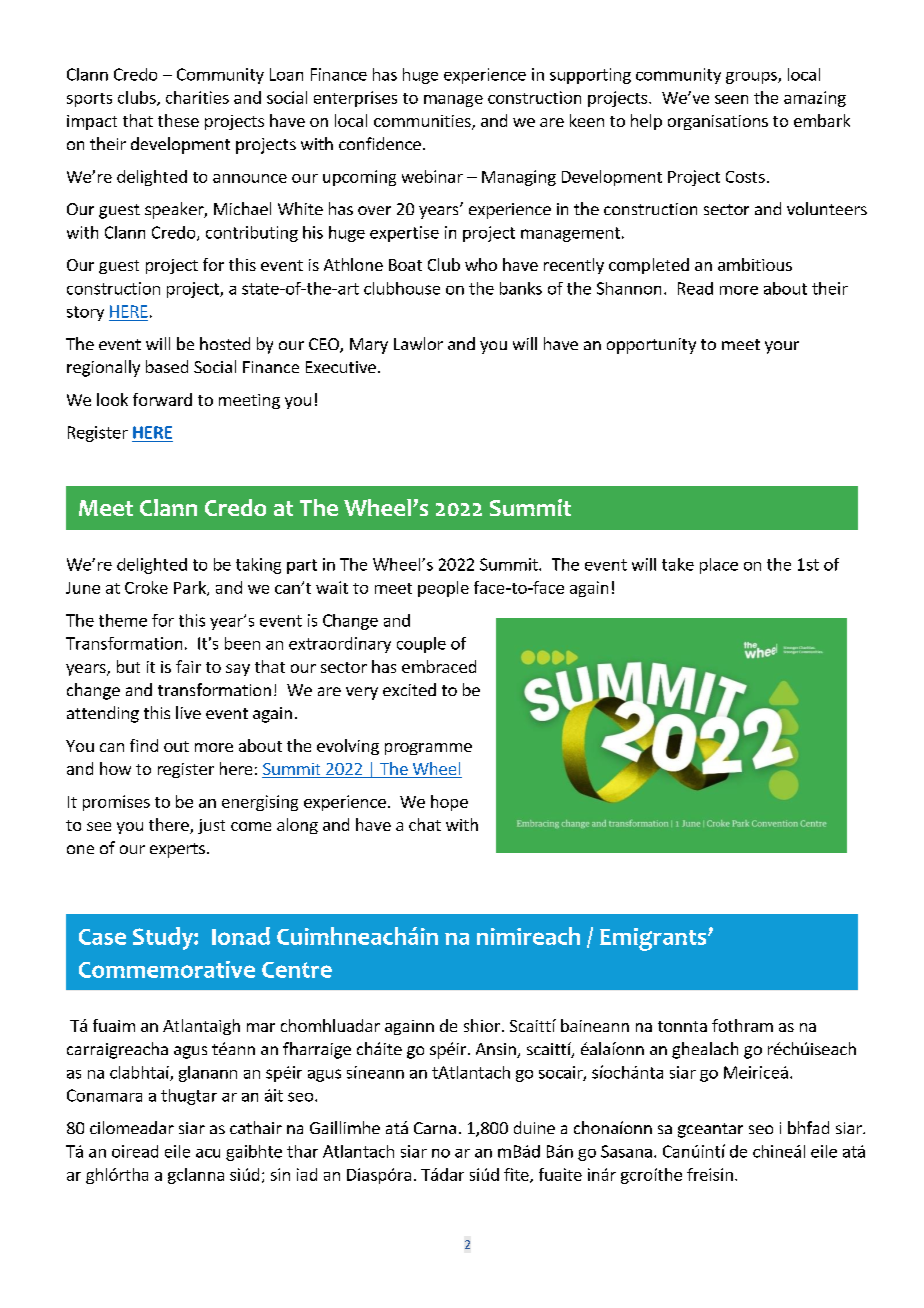 This image has width=924, height=1308. What do you see at coordinates (178, 120) in the image?
I see `these` at bounding box center [178, 120].
